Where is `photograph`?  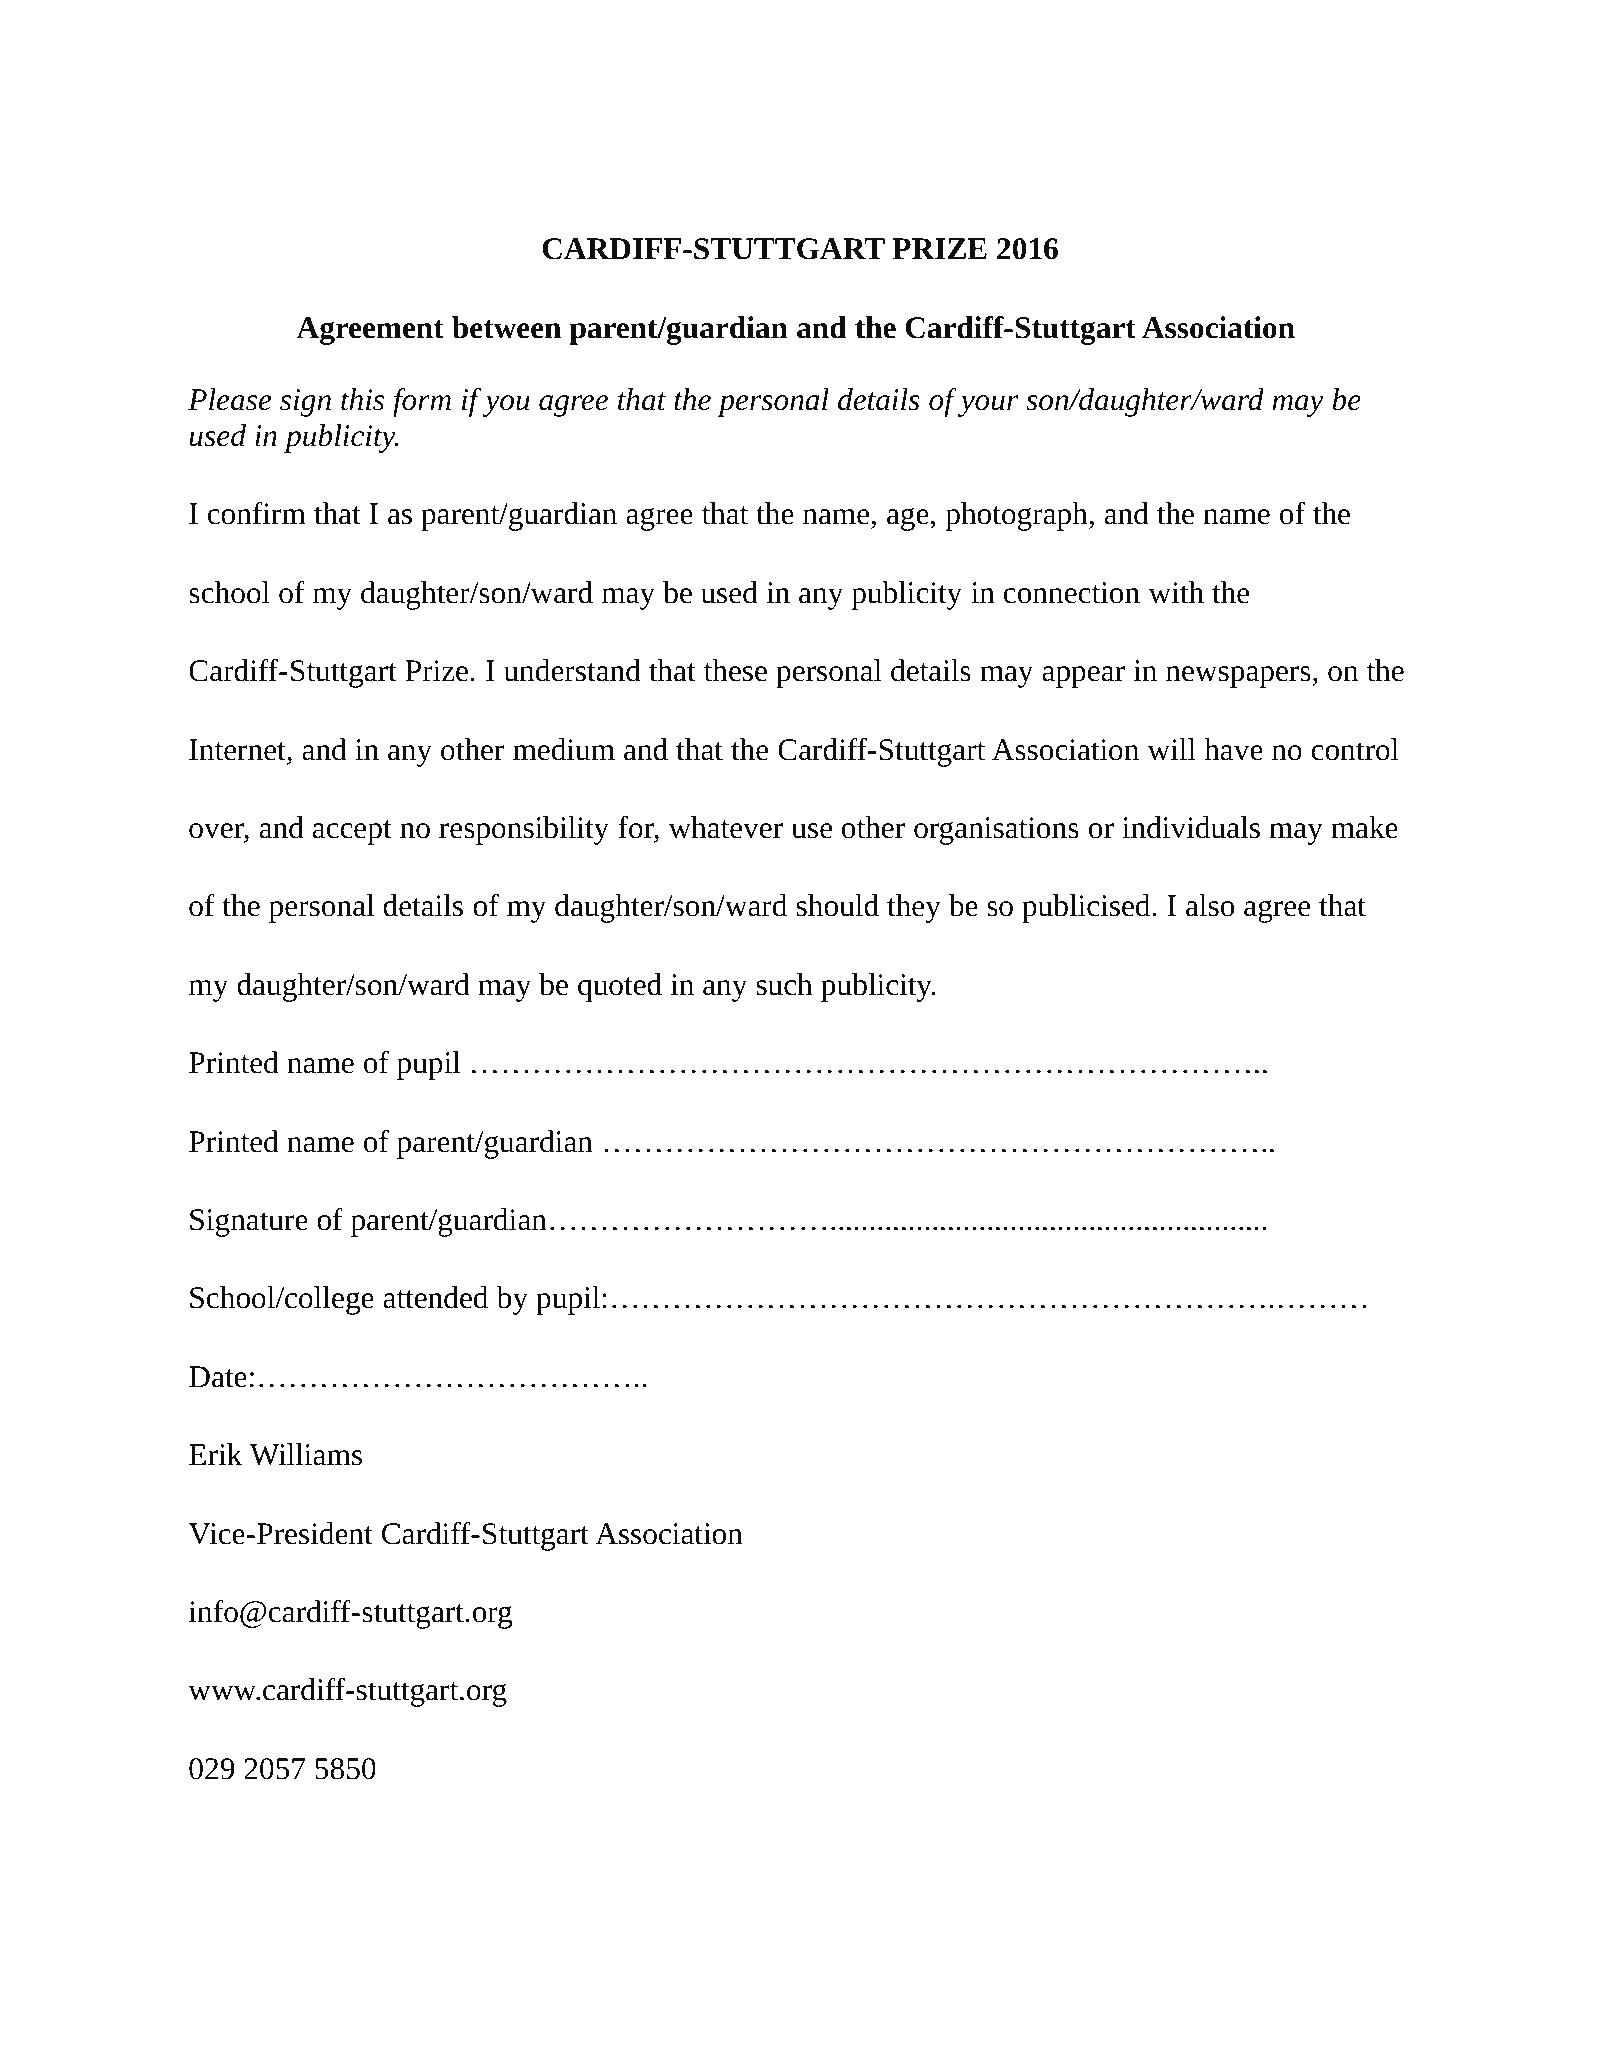 photograph is located at coordinates (1018, 516).
